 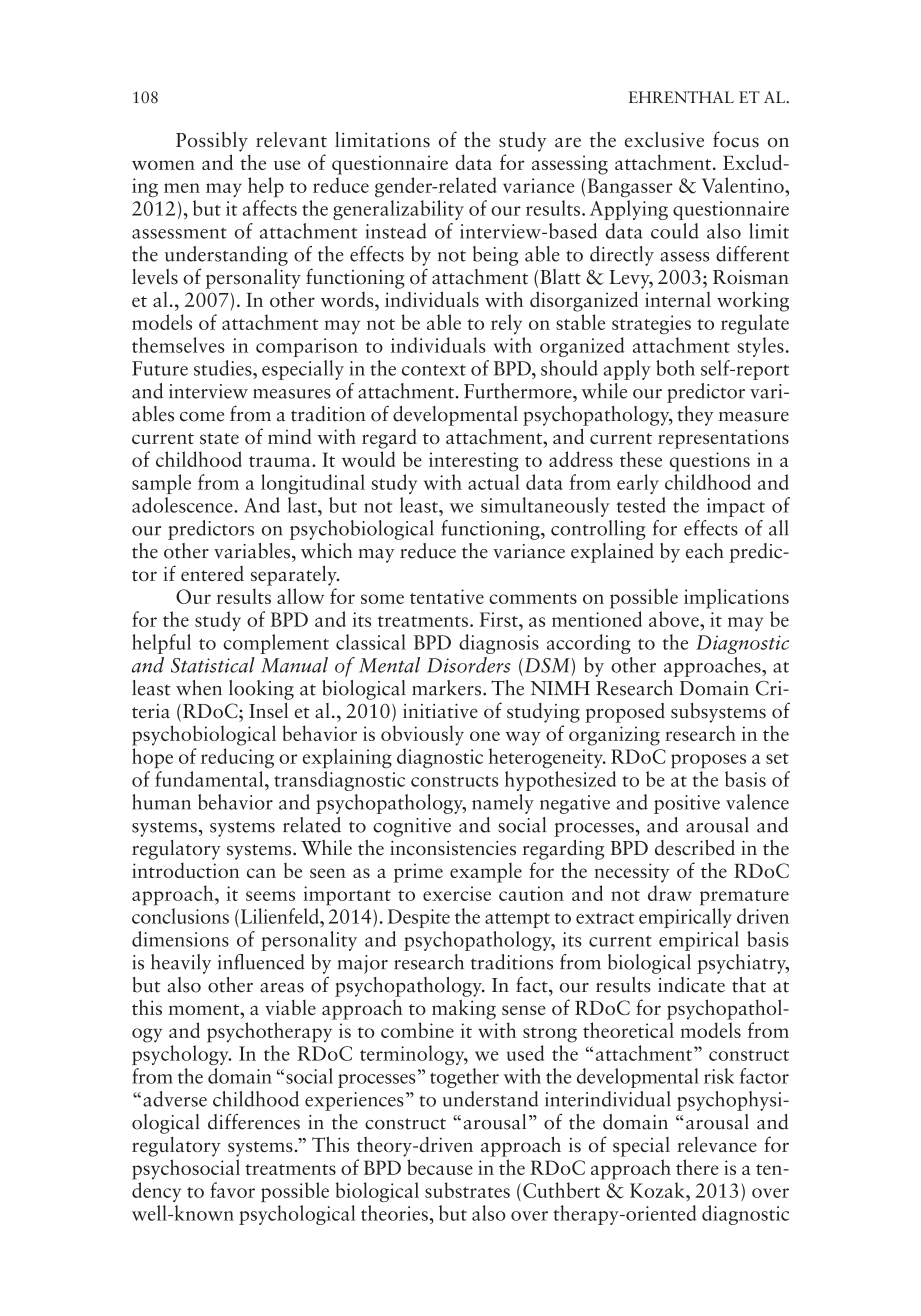 What do you see at coordinates (697, 1167) in the page?
I see `there` at bounding box center [697, 1167].
